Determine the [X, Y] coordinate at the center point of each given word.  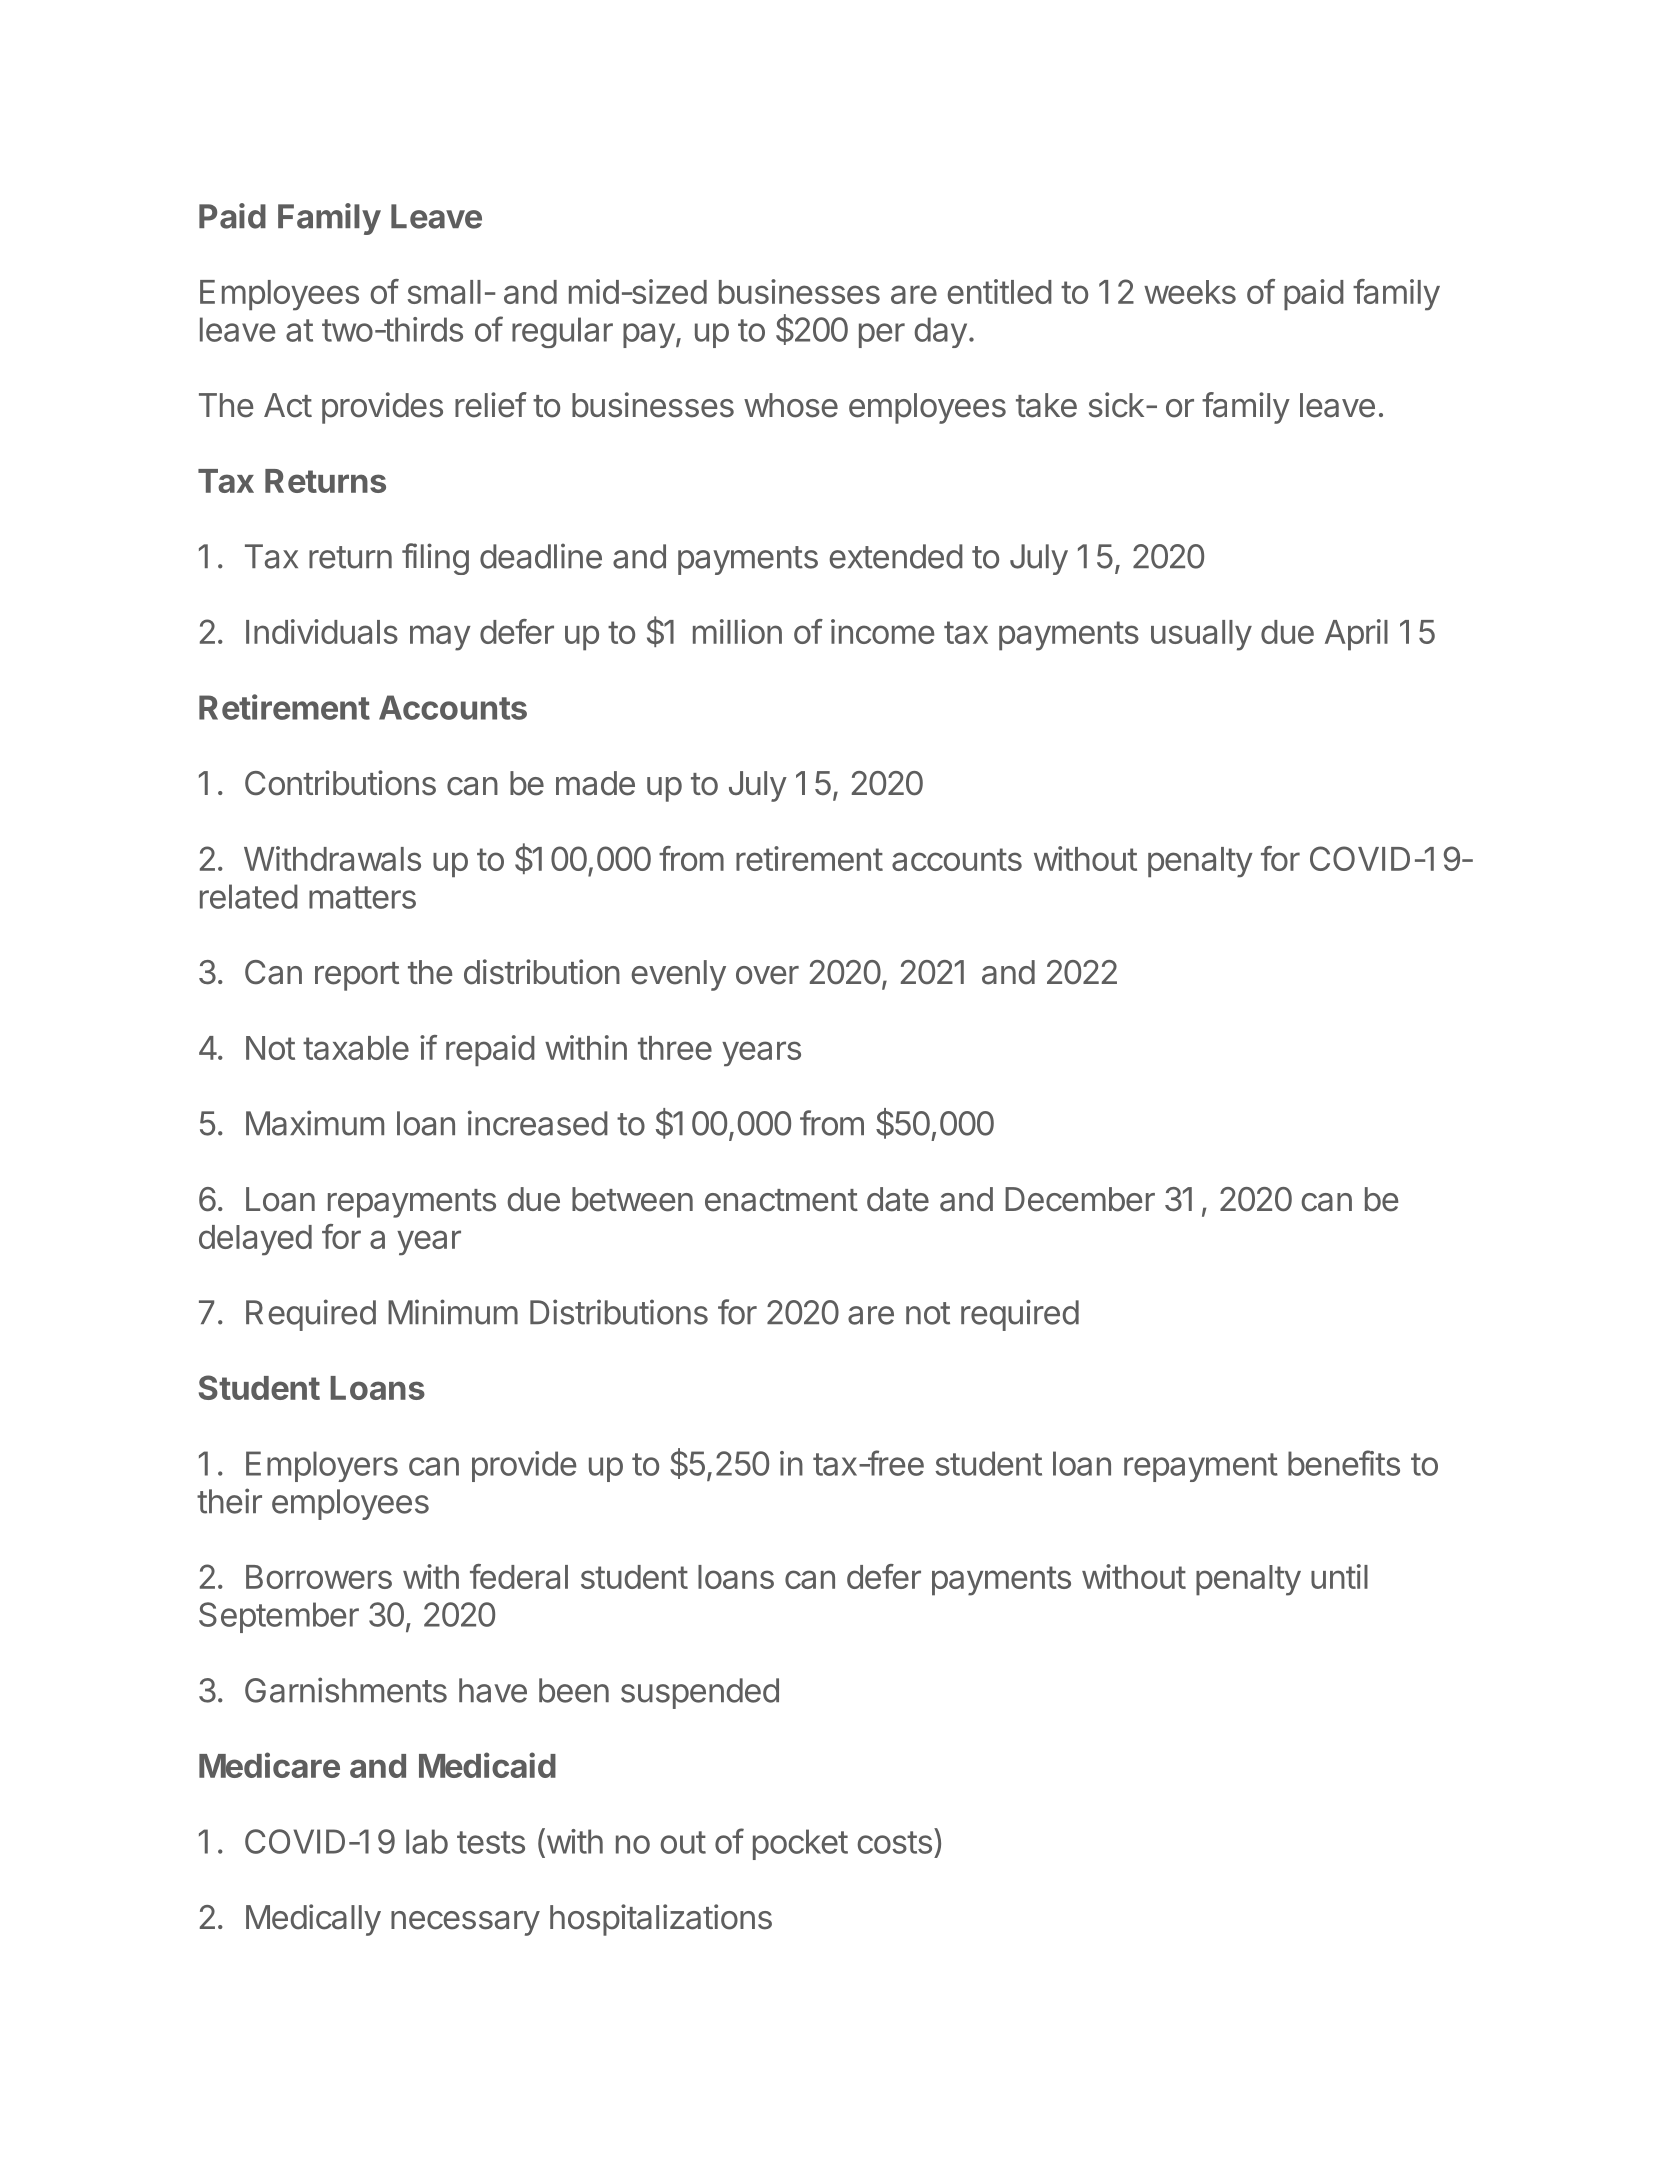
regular [562, 332]
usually [1201, 635]
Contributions [340, 783]
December [1080, 1199]
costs [894, 1842]
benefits [1344, 1463]
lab [427, 1841]
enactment [781, 1200]
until [1339, 1576]
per [882, 335]
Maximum [315, 1123]
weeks [1190, 292]
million [737, 631]
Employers [322, 1466]
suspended [700, 1693]
